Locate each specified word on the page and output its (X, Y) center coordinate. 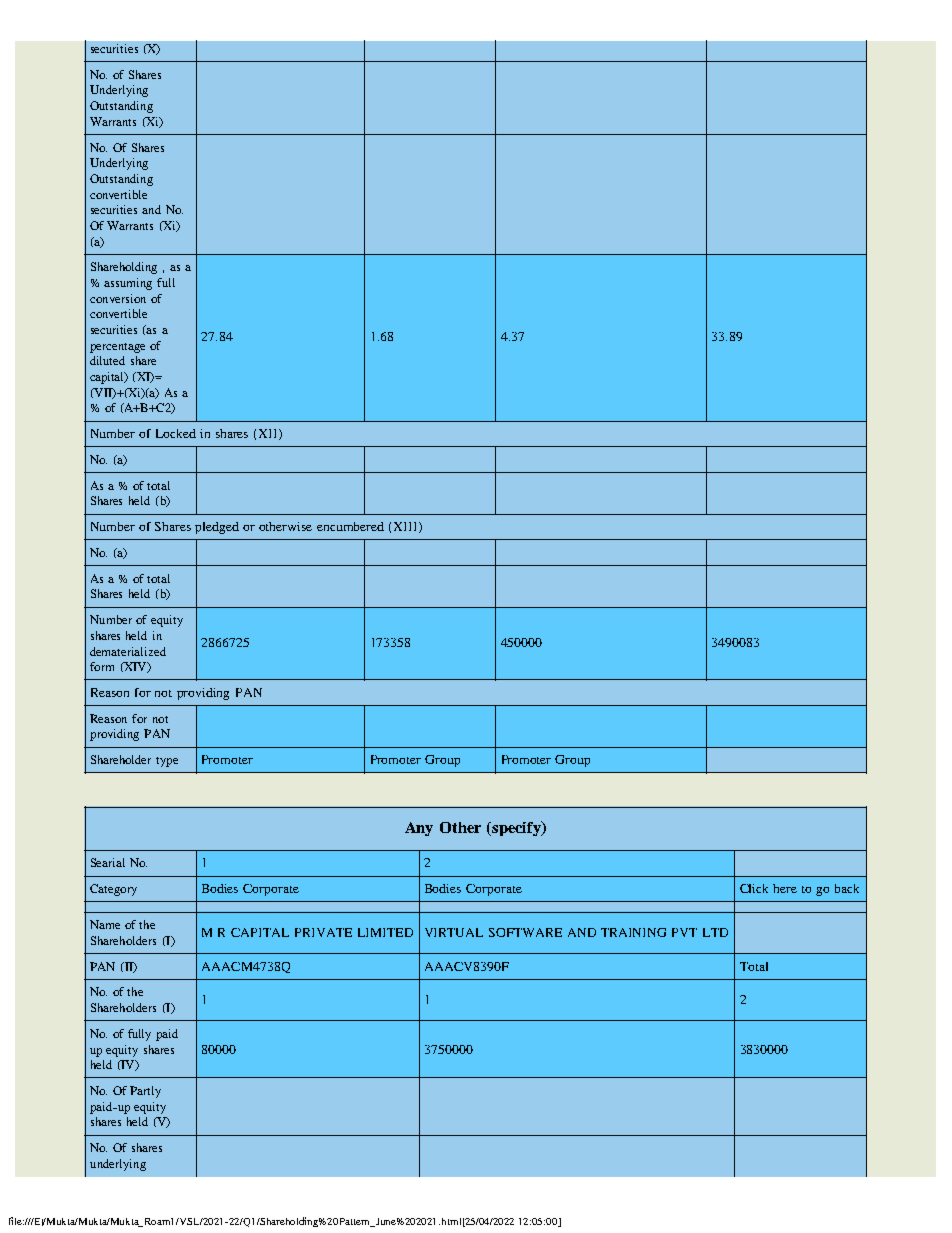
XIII (407, 527)
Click (754, 888)
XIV (135, 667)
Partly (145, 1092)
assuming (128, 284)
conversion (118, 298)
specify (516, 828)
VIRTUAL (454, 932)
